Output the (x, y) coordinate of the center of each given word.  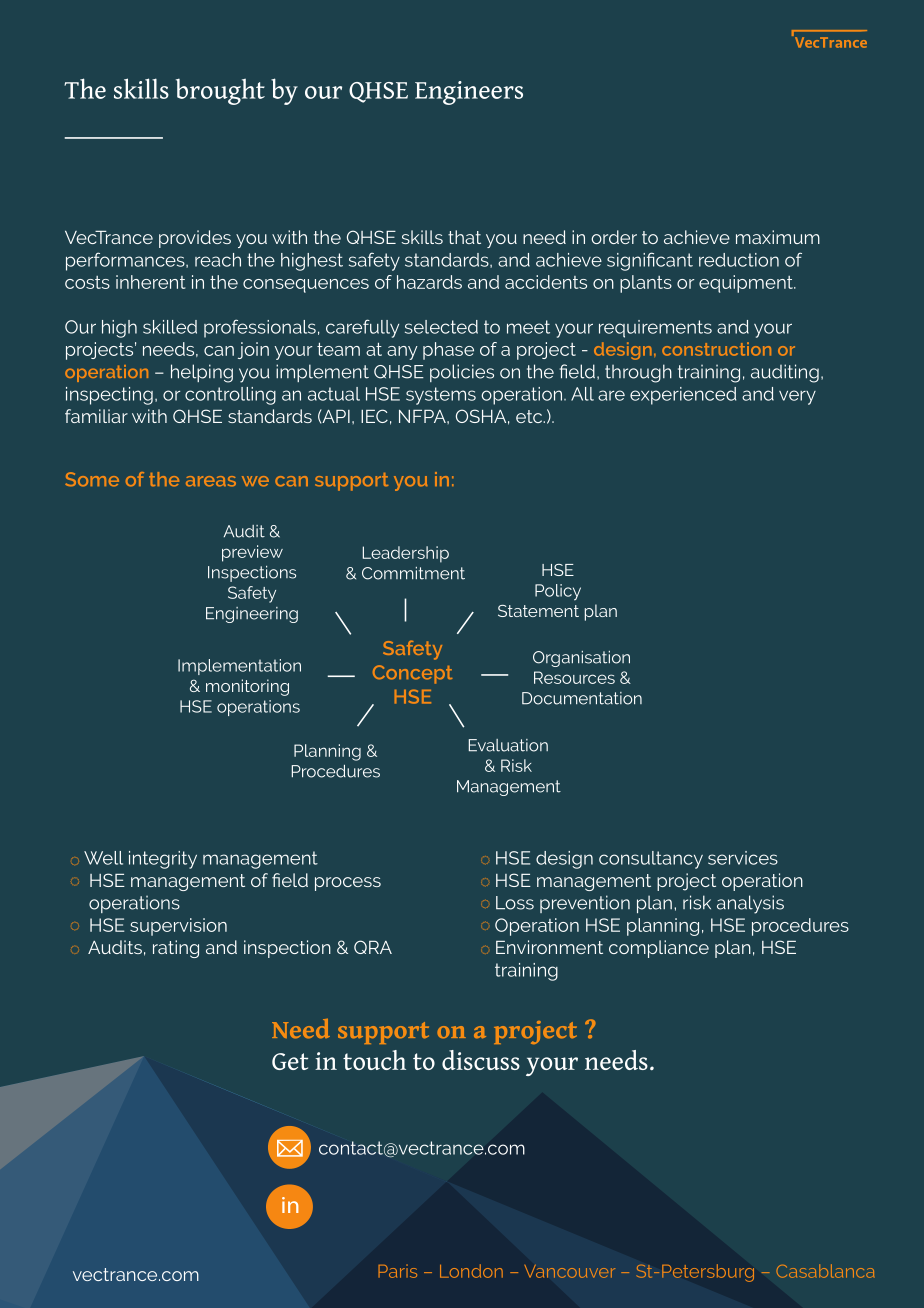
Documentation (582, 698)
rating (176, 949)
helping (202, 373)
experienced (683, 396)
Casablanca (825, 1271)
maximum (778, 237)
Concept (412, 674)
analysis (750, 904)
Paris (397, 1271)
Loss (515, 903)
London (471, 1271)
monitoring (247, 687)
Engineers (469, 93)
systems (441, 396)
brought (220, 91)
